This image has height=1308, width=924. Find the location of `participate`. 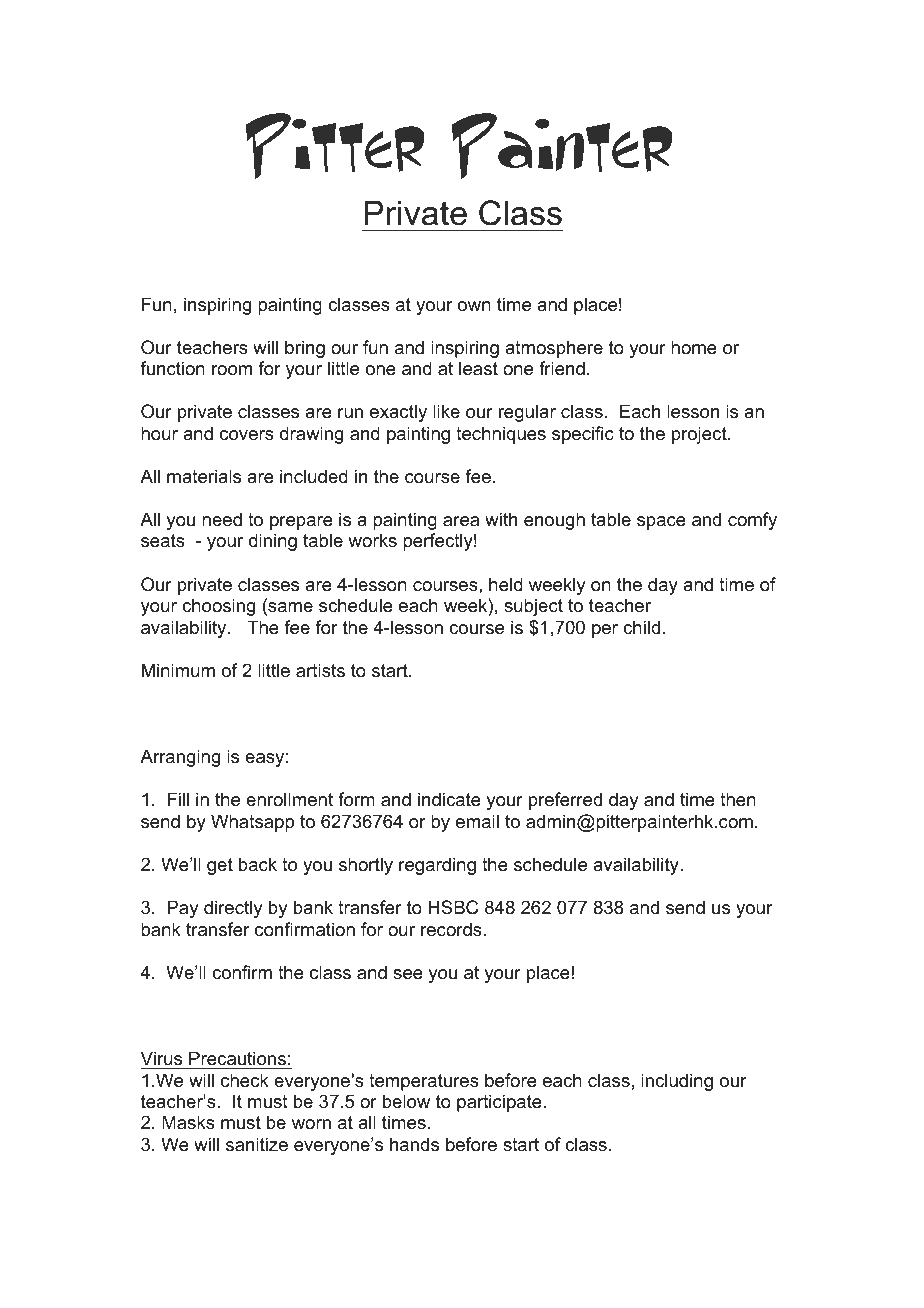

participate is located at coordinates (499, 1103).
